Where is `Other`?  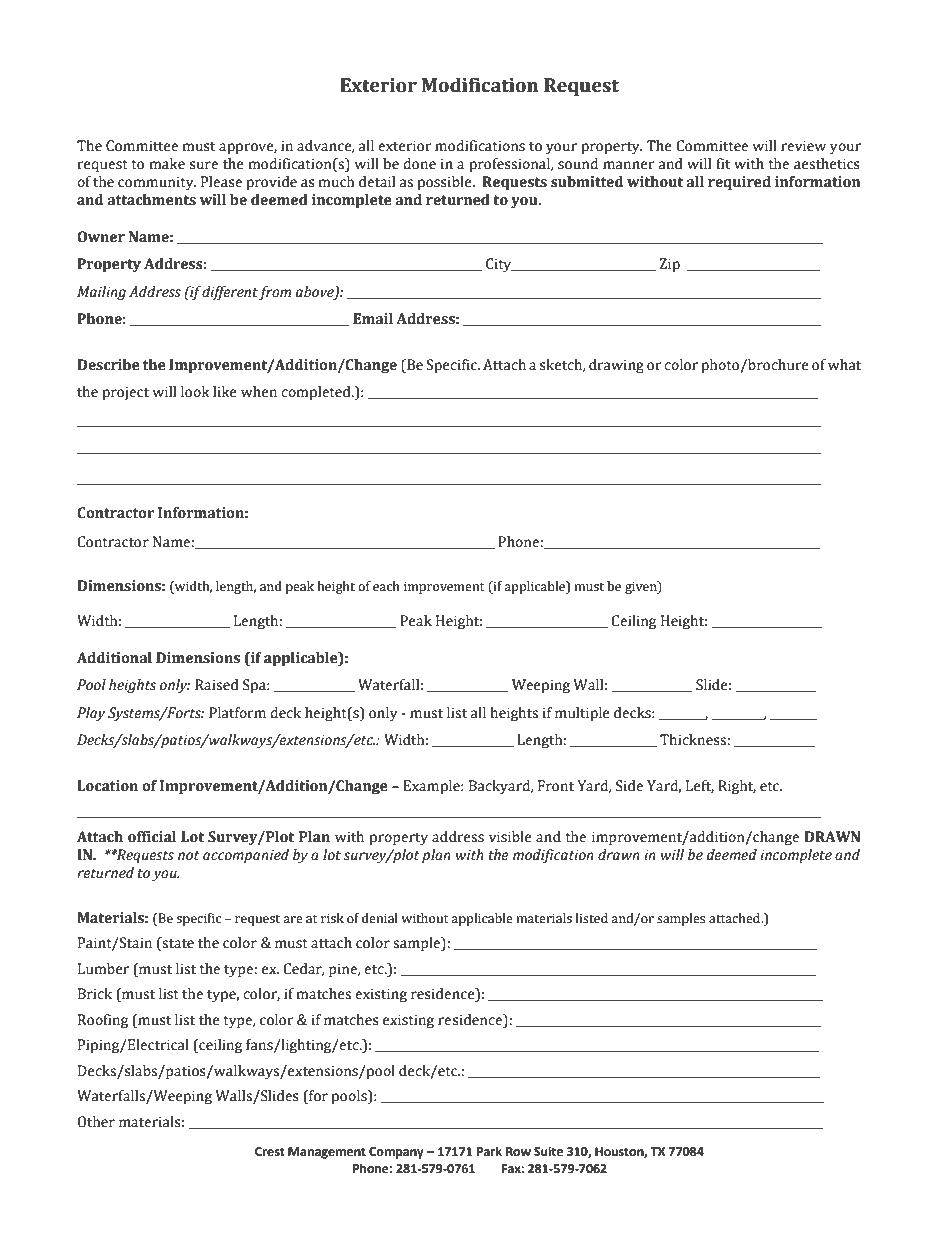 Other is located at coordinates (96, 1122).
